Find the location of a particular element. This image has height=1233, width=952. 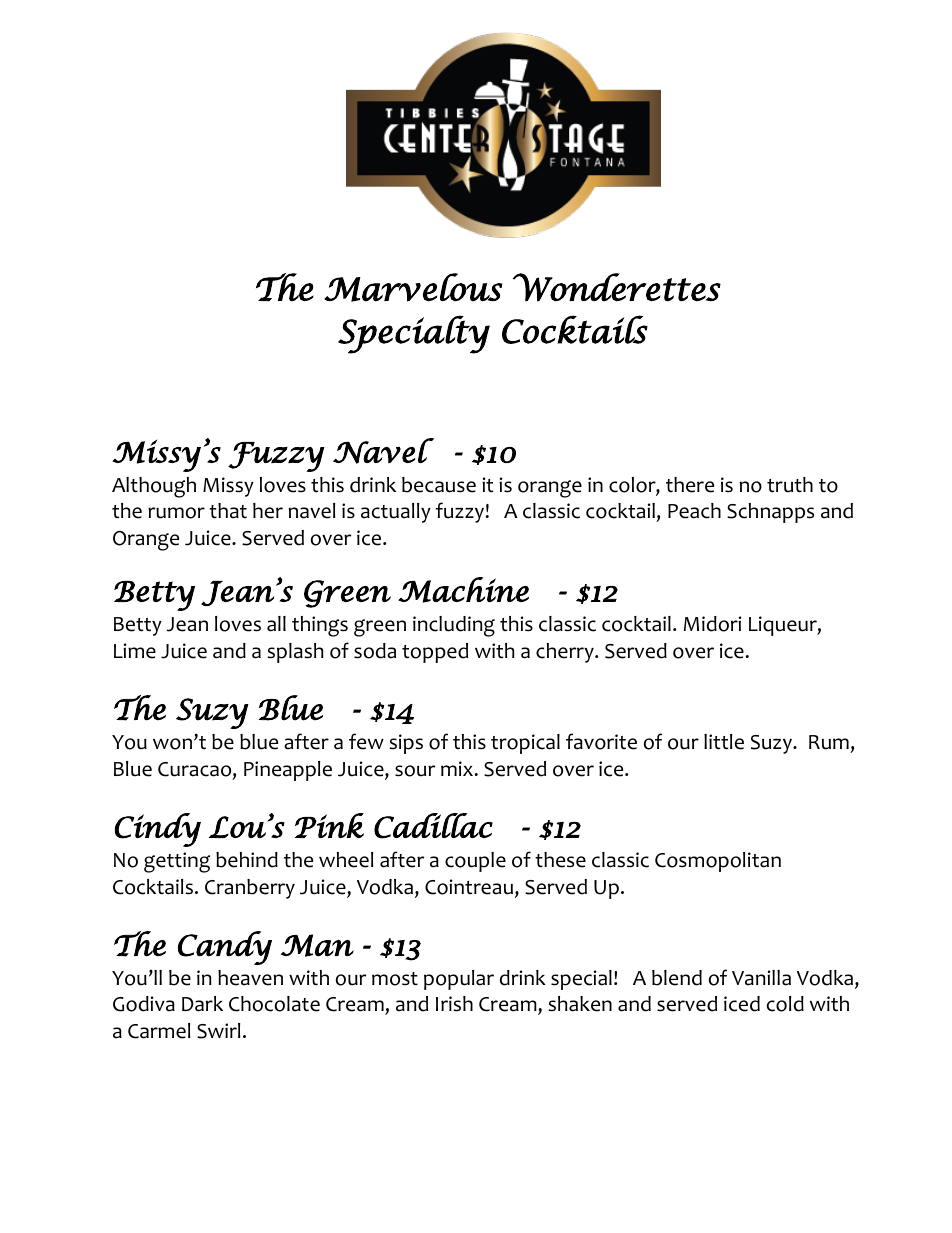

Marvelous is located at coordinates (413, 287).
